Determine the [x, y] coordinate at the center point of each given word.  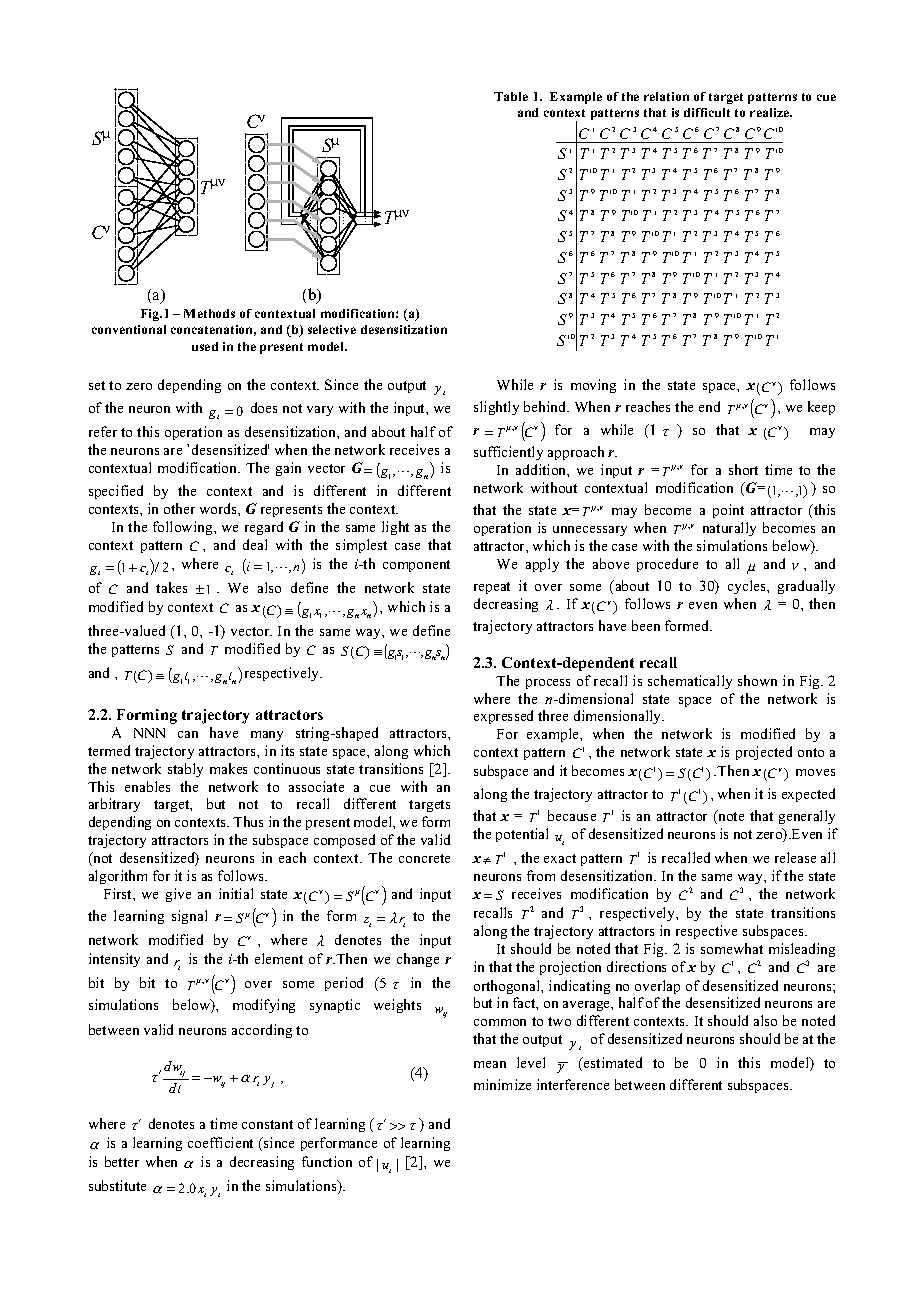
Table [511, 96]
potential [522, 835]
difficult [707, 112]
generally [807, 817]
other [179, 508]
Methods [209, 313]
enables [147, 786]
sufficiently [508, 453]
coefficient [220, 1142]
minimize [502, 1084]
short [743, 469]
